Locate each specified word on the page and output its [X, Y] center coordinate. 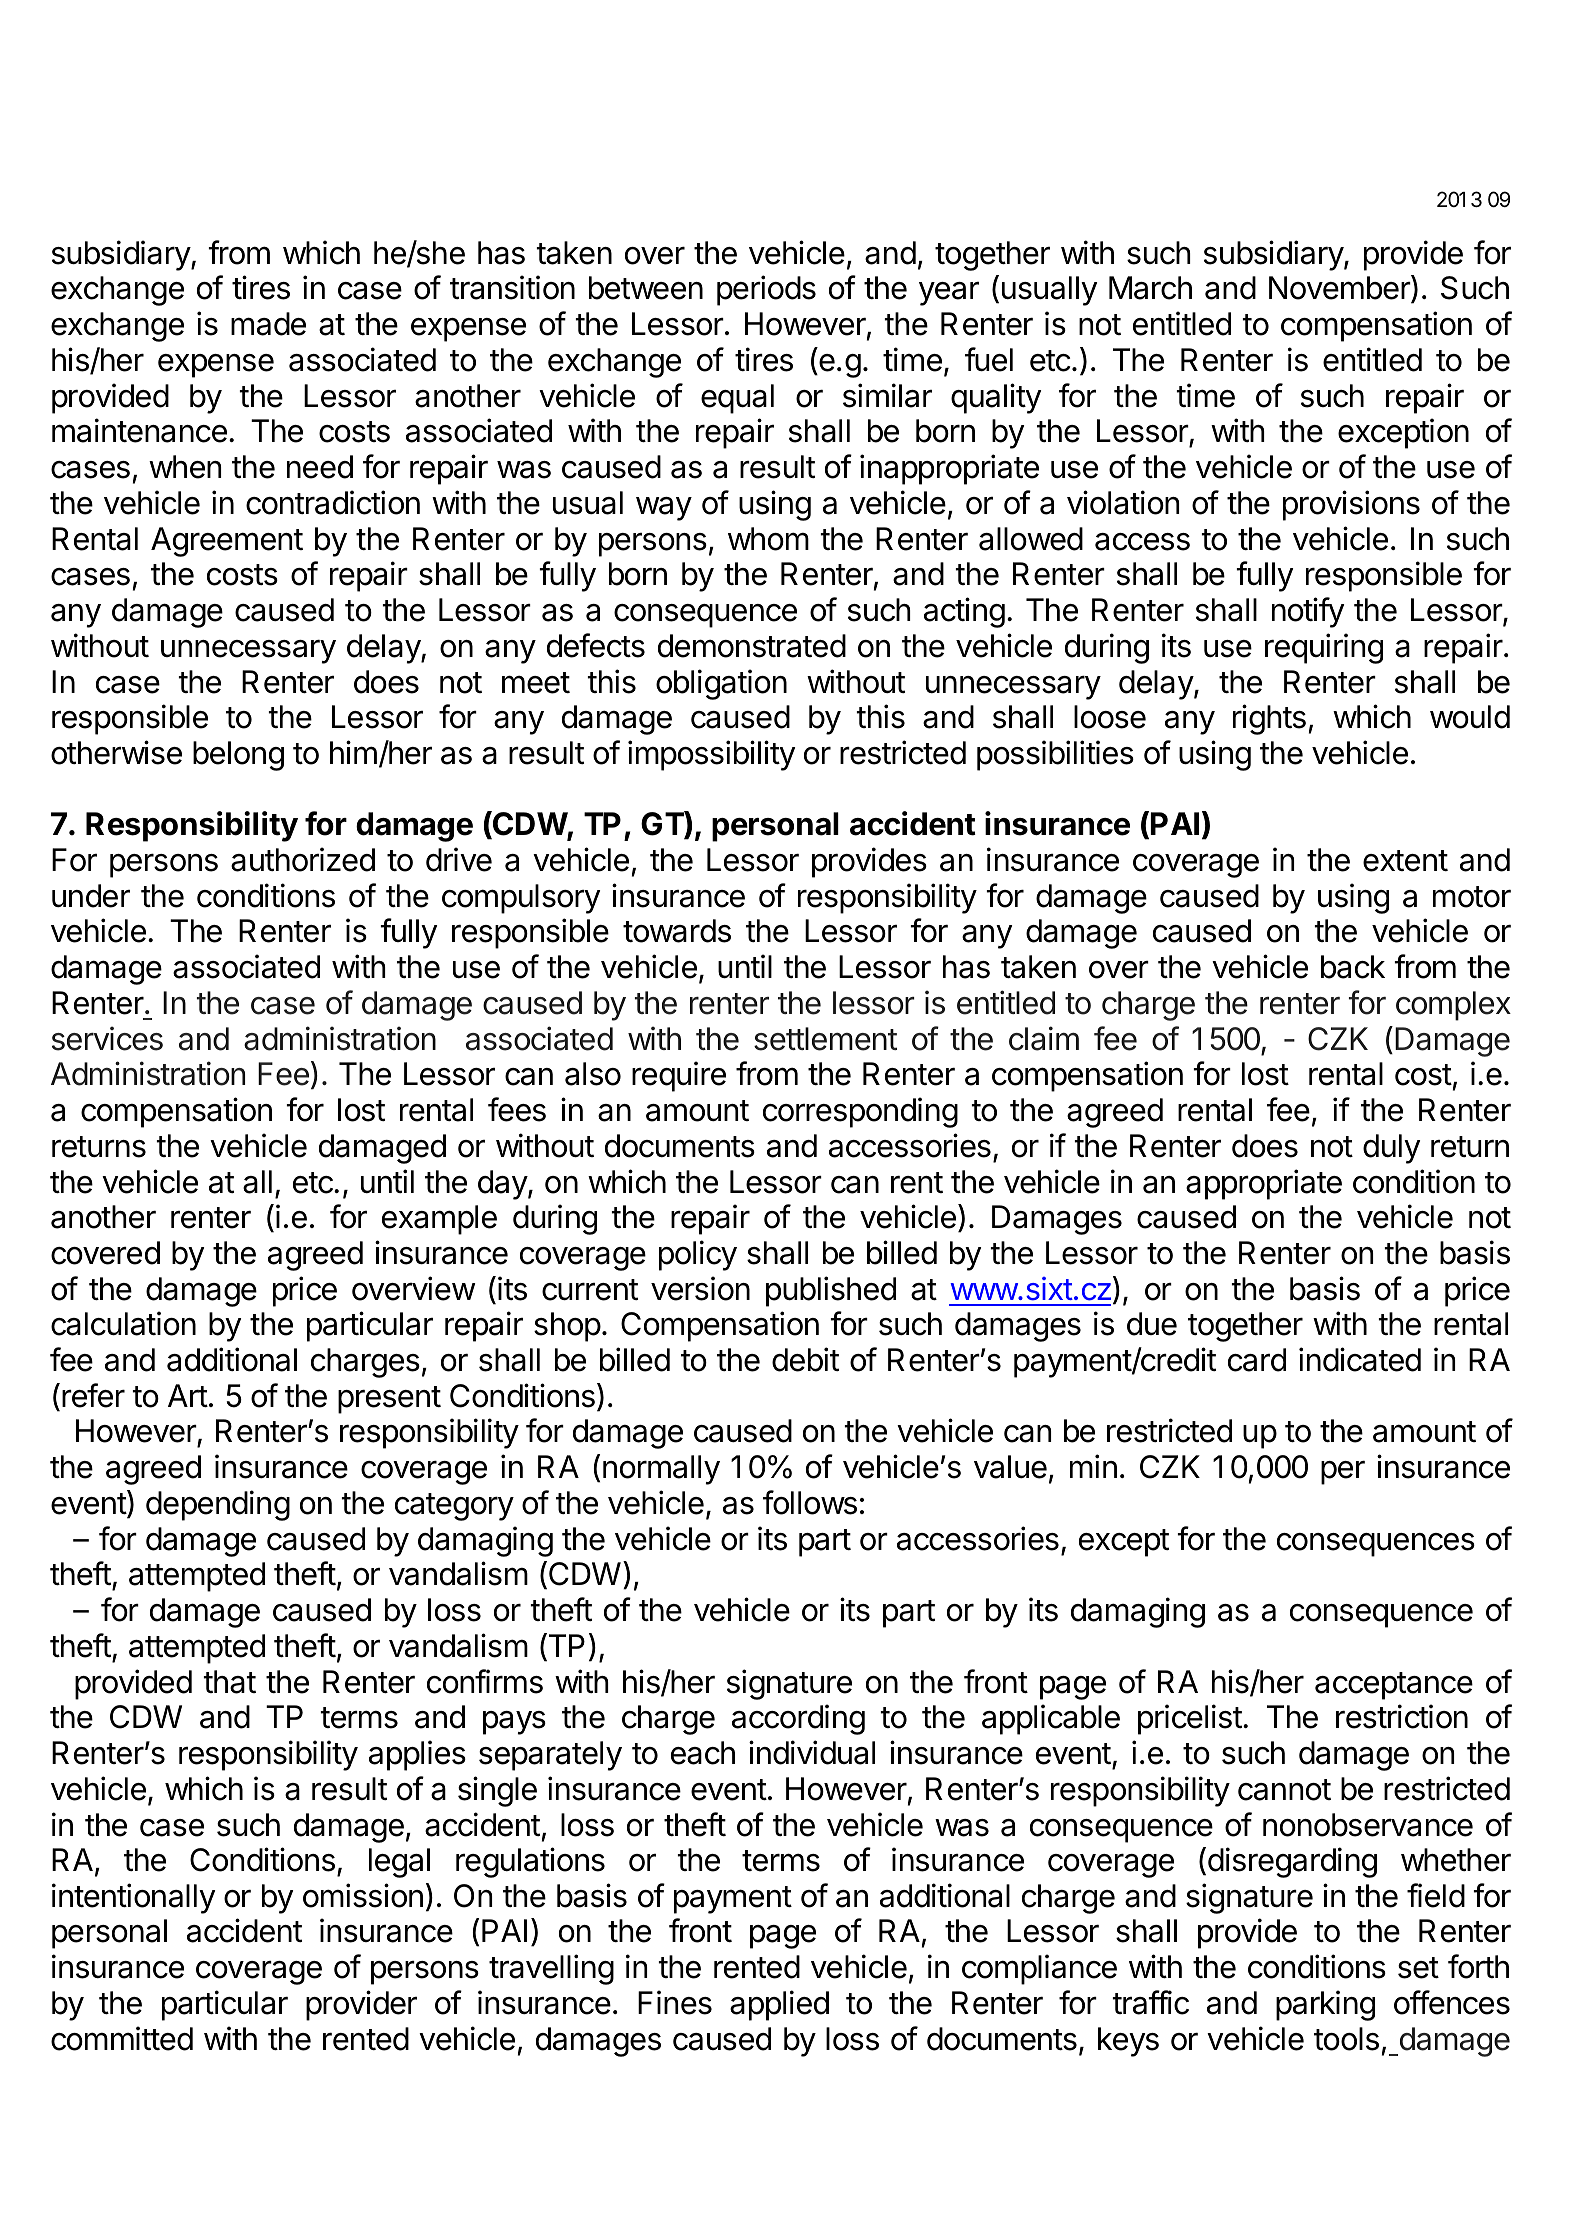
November [1340, 289]
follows [810, 1502]
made [268, 324]
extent [1405, 861]
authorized [303, 859]
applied [779, 2005]
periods [766, 290]
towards [677, 931]
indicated [1360, 1359]
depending [218, 1505]
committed [122, 2038]
